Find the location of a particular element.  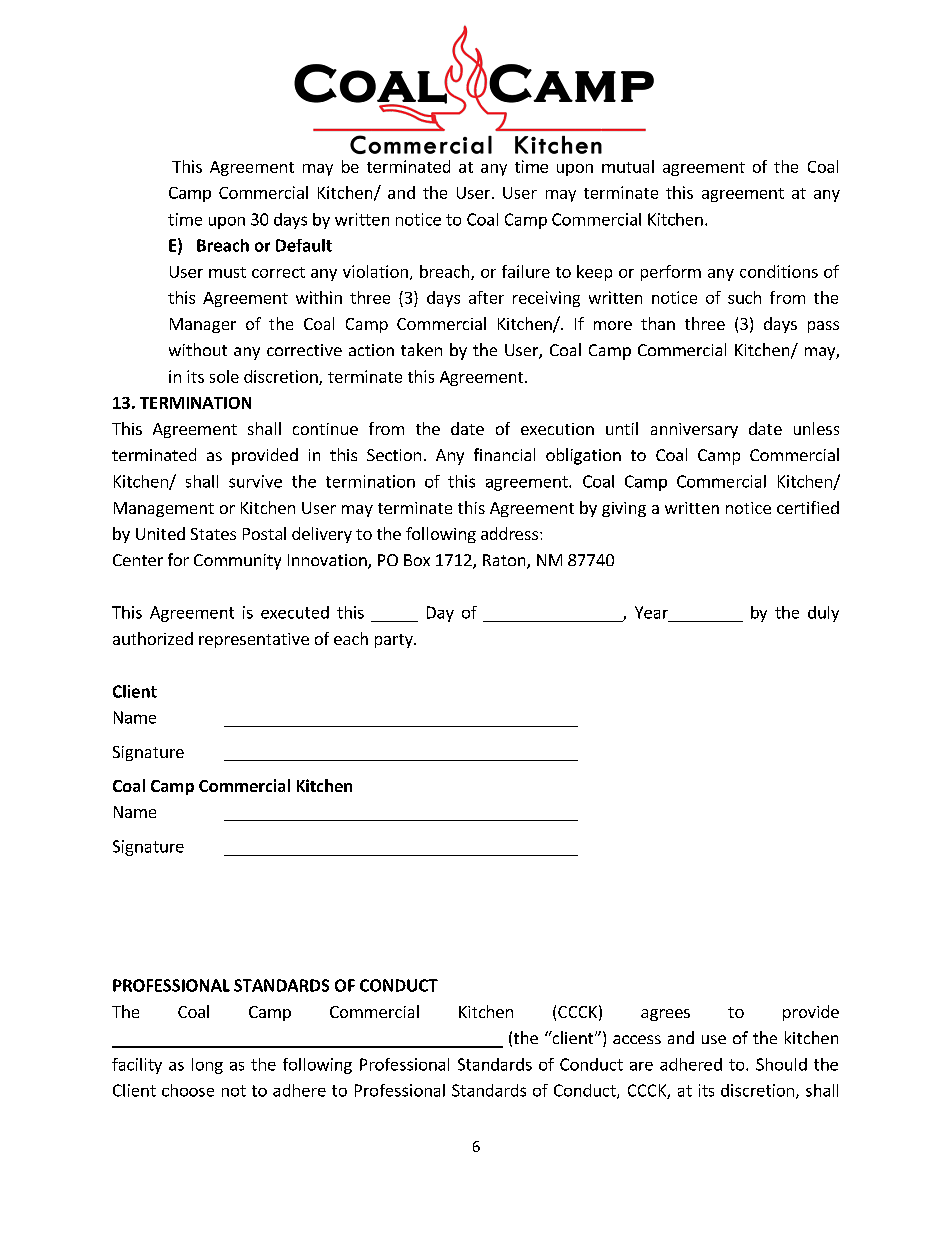

failure is located at coordinates (526, 271).
